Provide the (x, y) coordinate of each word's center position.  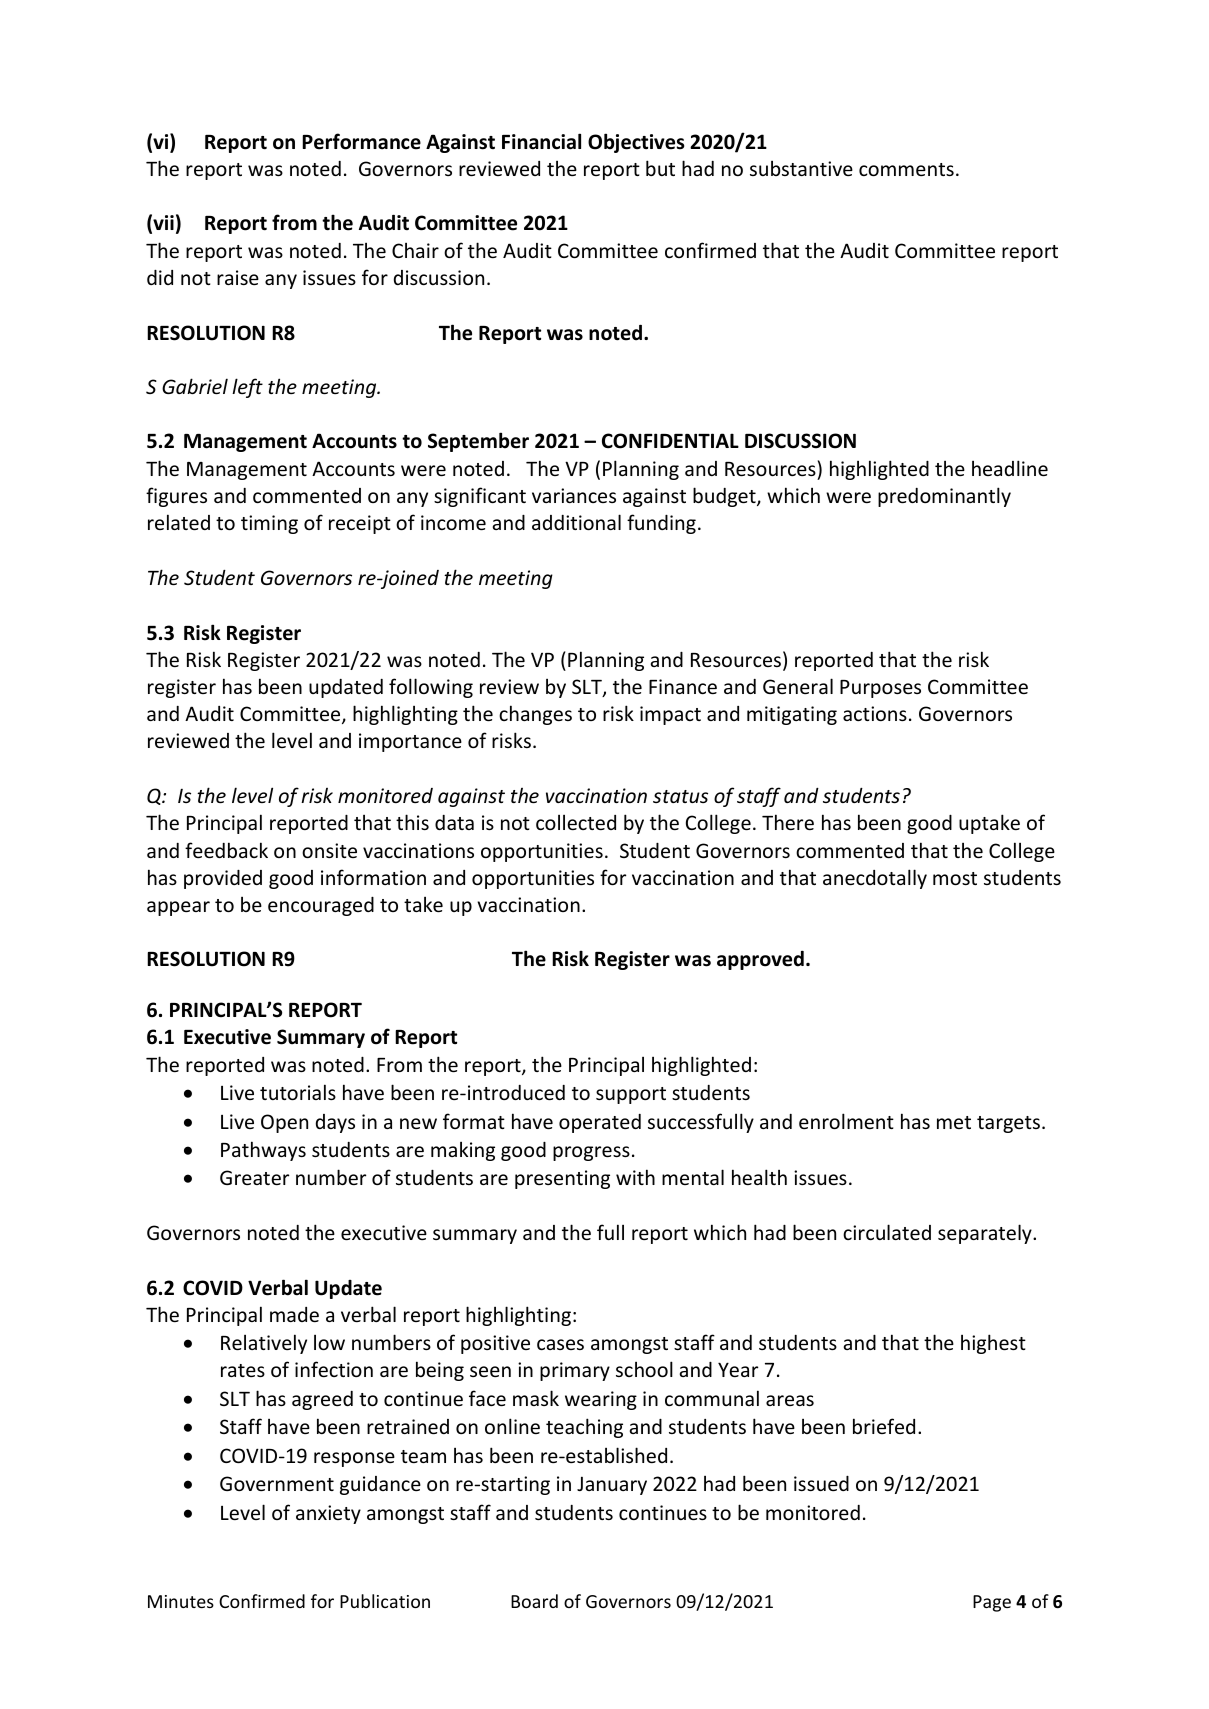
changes (535, 715)
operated (600, 1123)
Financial (541, 141)
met (954, 1122)
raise (238, 277)
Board (534, 1601)
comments (906, 169)
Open (284, 1123)
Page (992, 1603)
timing (269, 524)
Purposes (880, 689)
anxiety (328, 1514)
